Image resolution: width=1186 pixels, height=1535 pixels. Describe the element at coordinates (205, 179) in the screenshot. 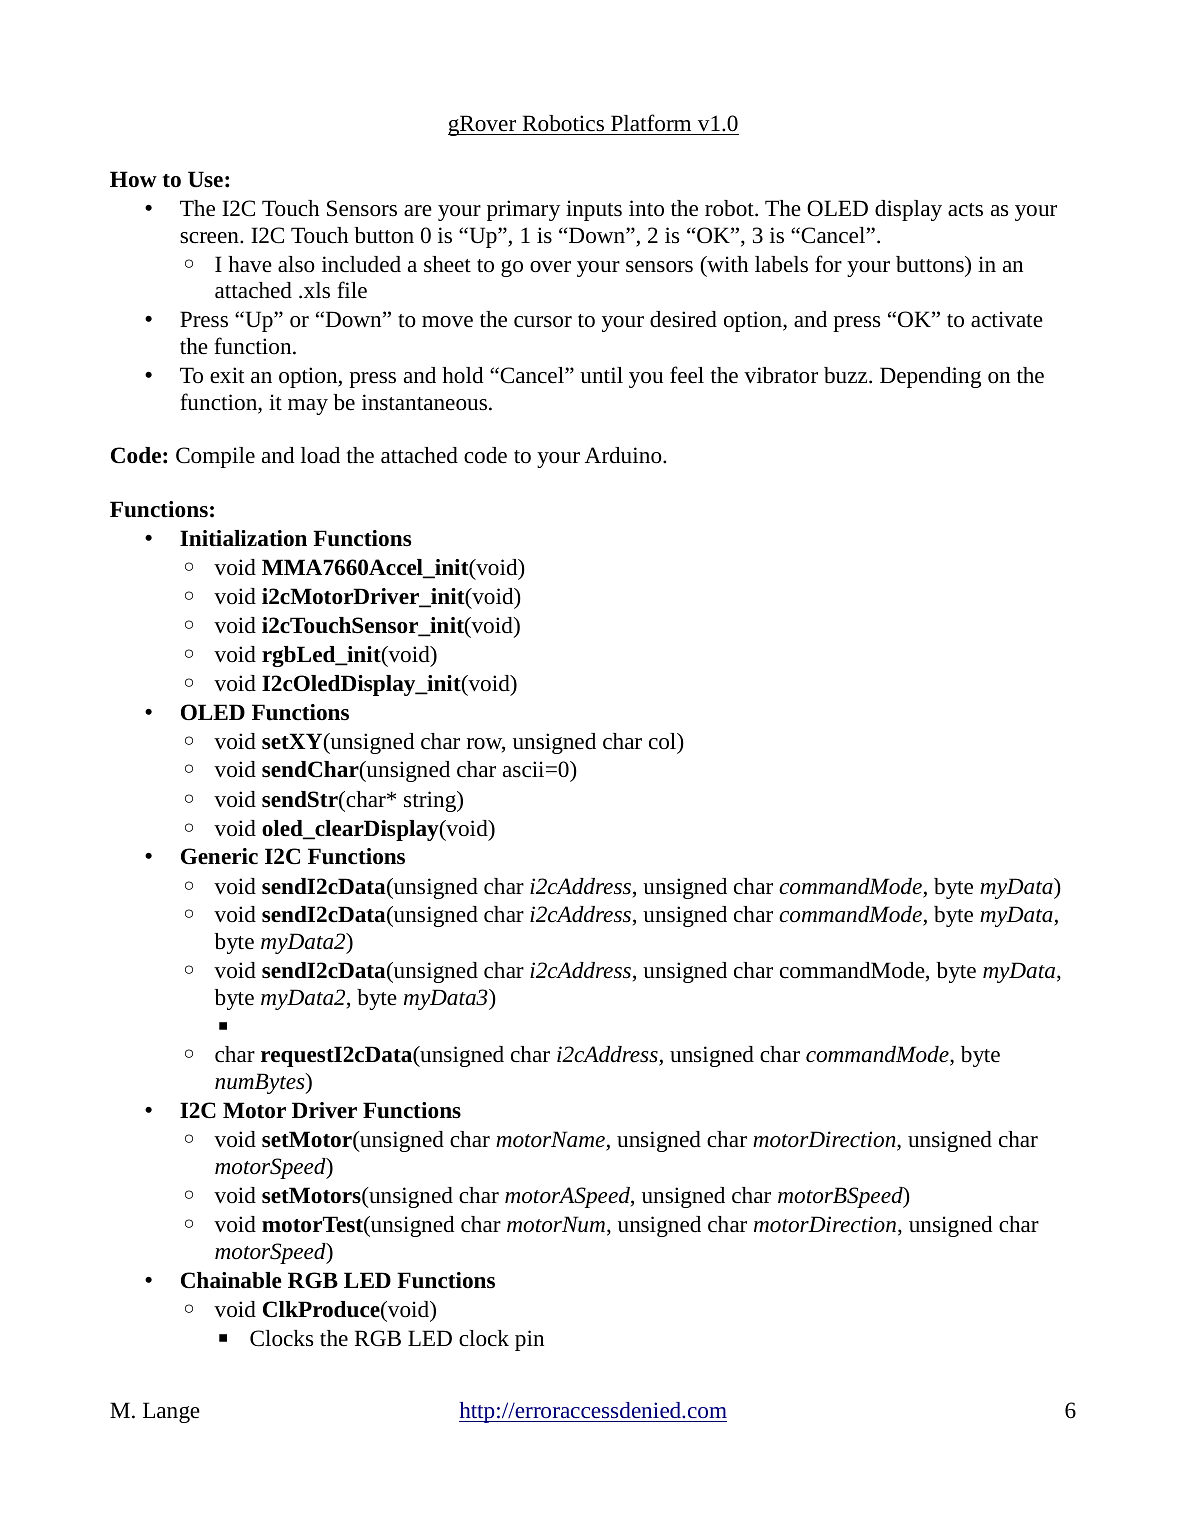

I see `Use` at that location.
